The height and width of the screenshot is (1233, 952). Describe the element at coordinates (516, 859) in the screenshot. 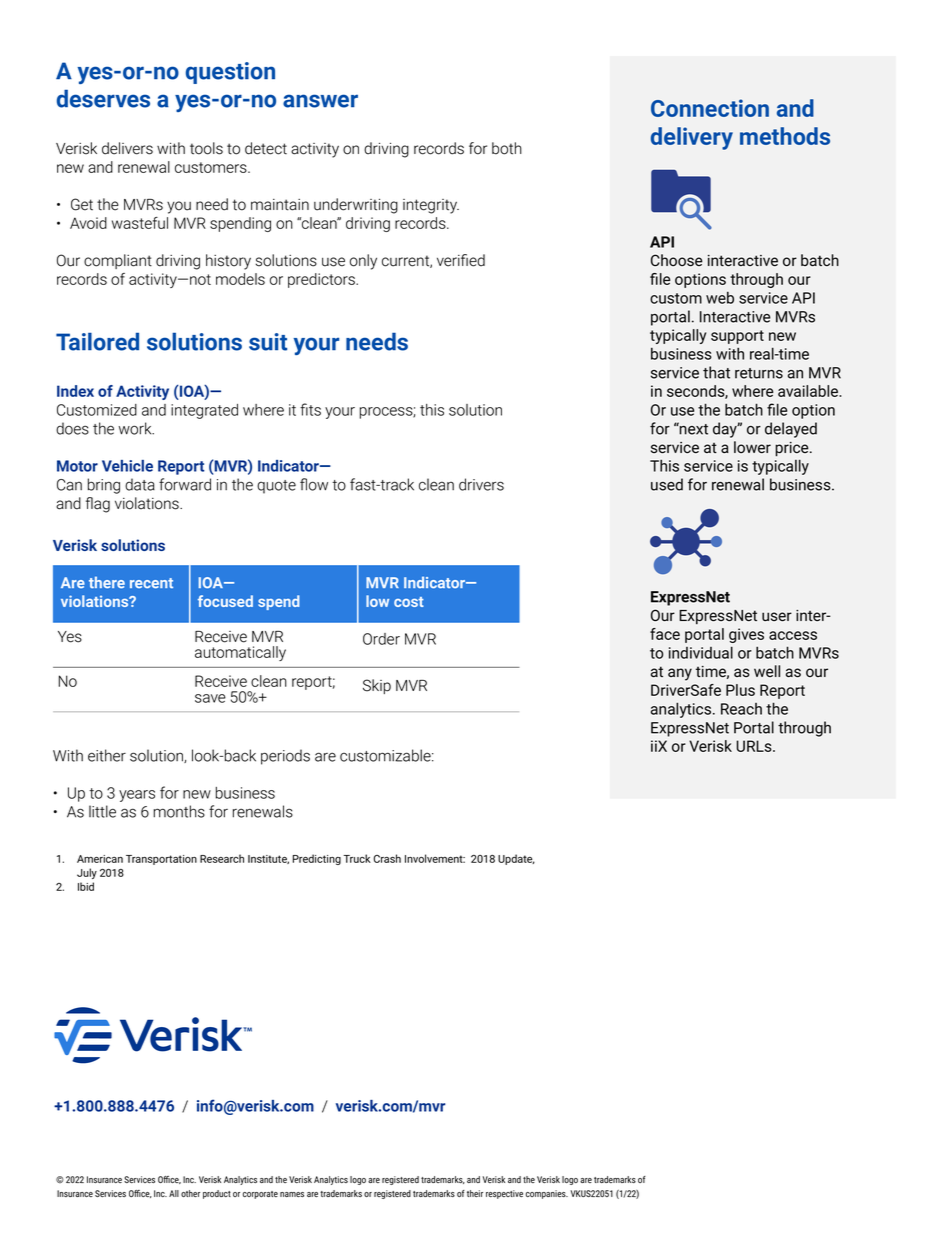

I see `Update` at that location.
